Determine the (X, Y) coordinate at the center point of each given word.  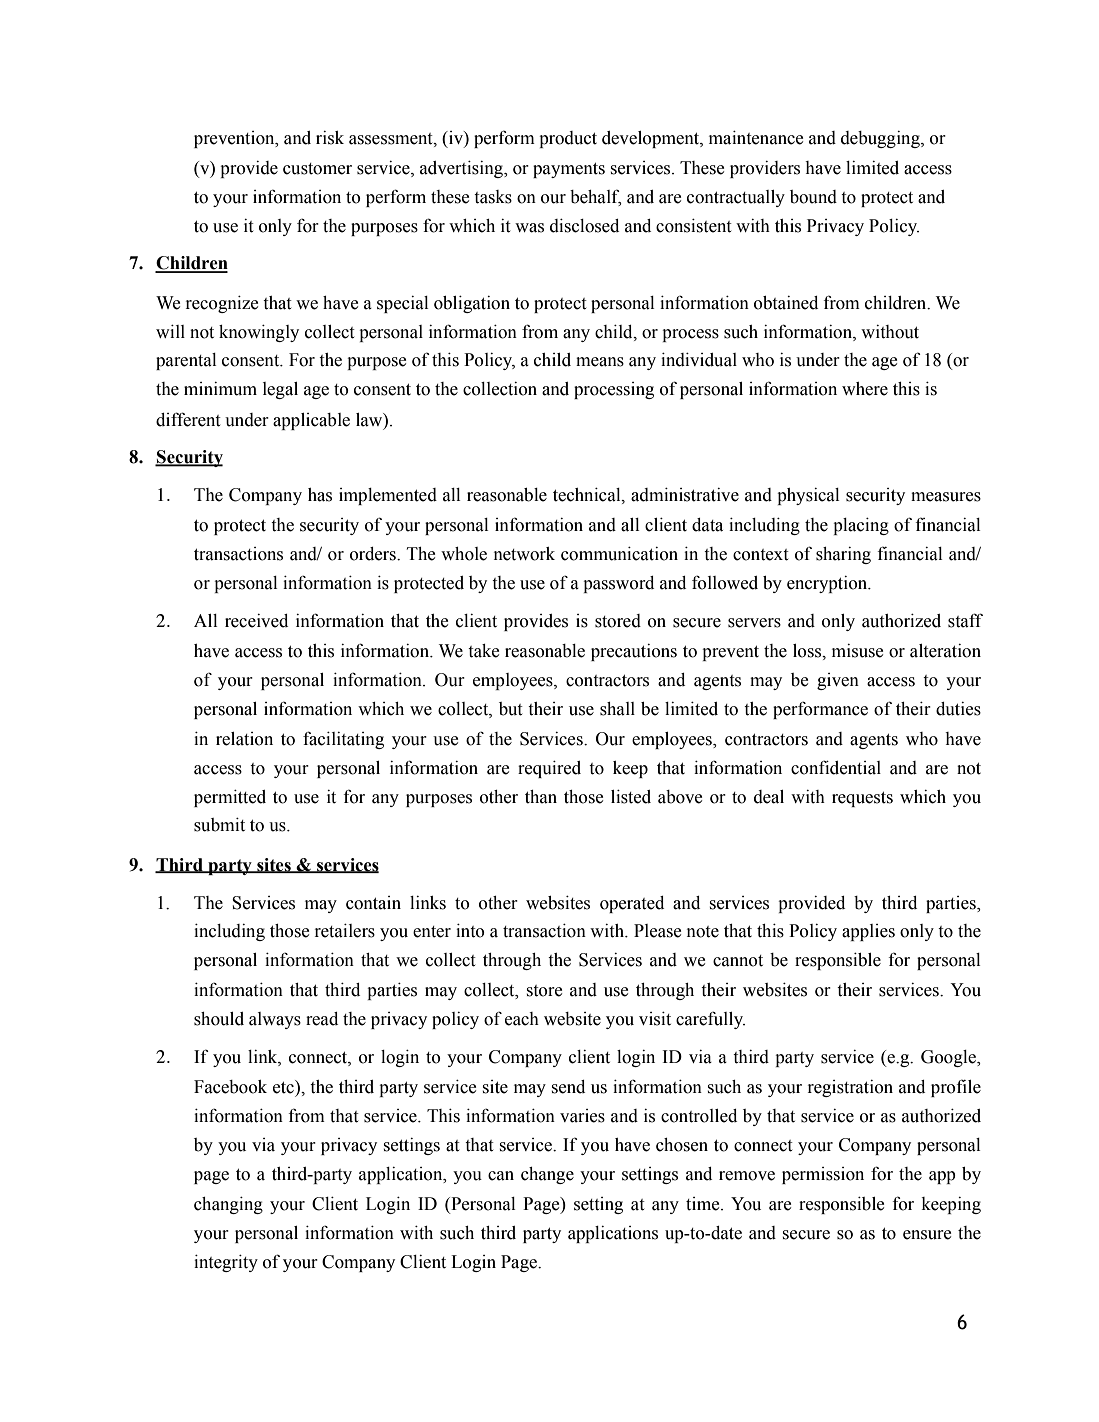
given (838, 681)
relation (244, 739)
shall (617, 709)
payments (569, 170)
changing (228, 1205)
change (547, 1175)
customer (317, 169)
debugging (881, 139)
